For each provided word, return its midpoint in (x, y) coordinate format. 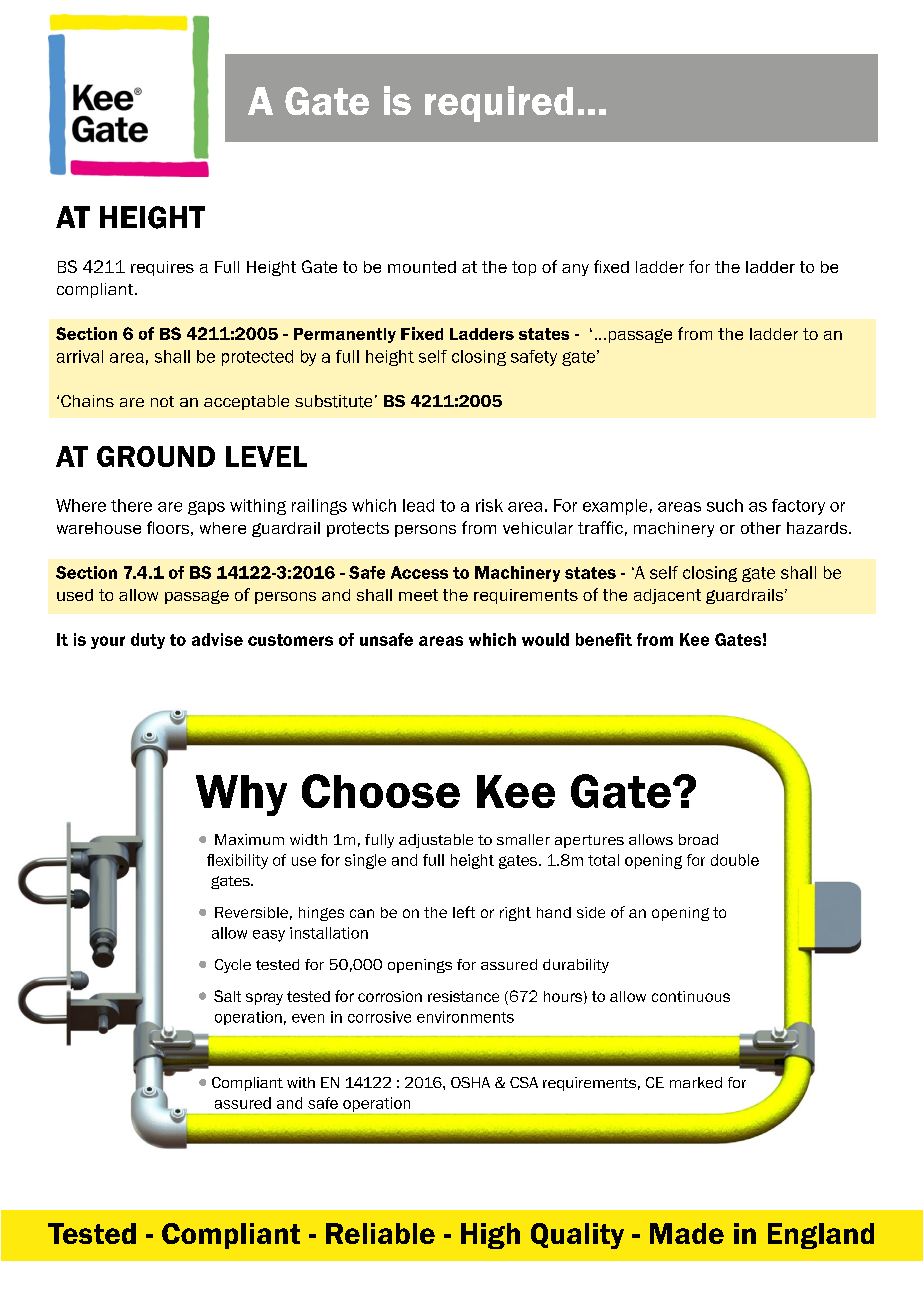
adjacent (667, 596)
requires (162, 268)
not (162, 401)
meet (418, 595)
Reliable (380, 1233)
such (725, 505)
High (490, 1236)
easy (269, 936)
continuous (691, 996)
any (575, 270)
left (464, 912)
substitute (333, 401)
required (499, 104)
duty (148, 641)
